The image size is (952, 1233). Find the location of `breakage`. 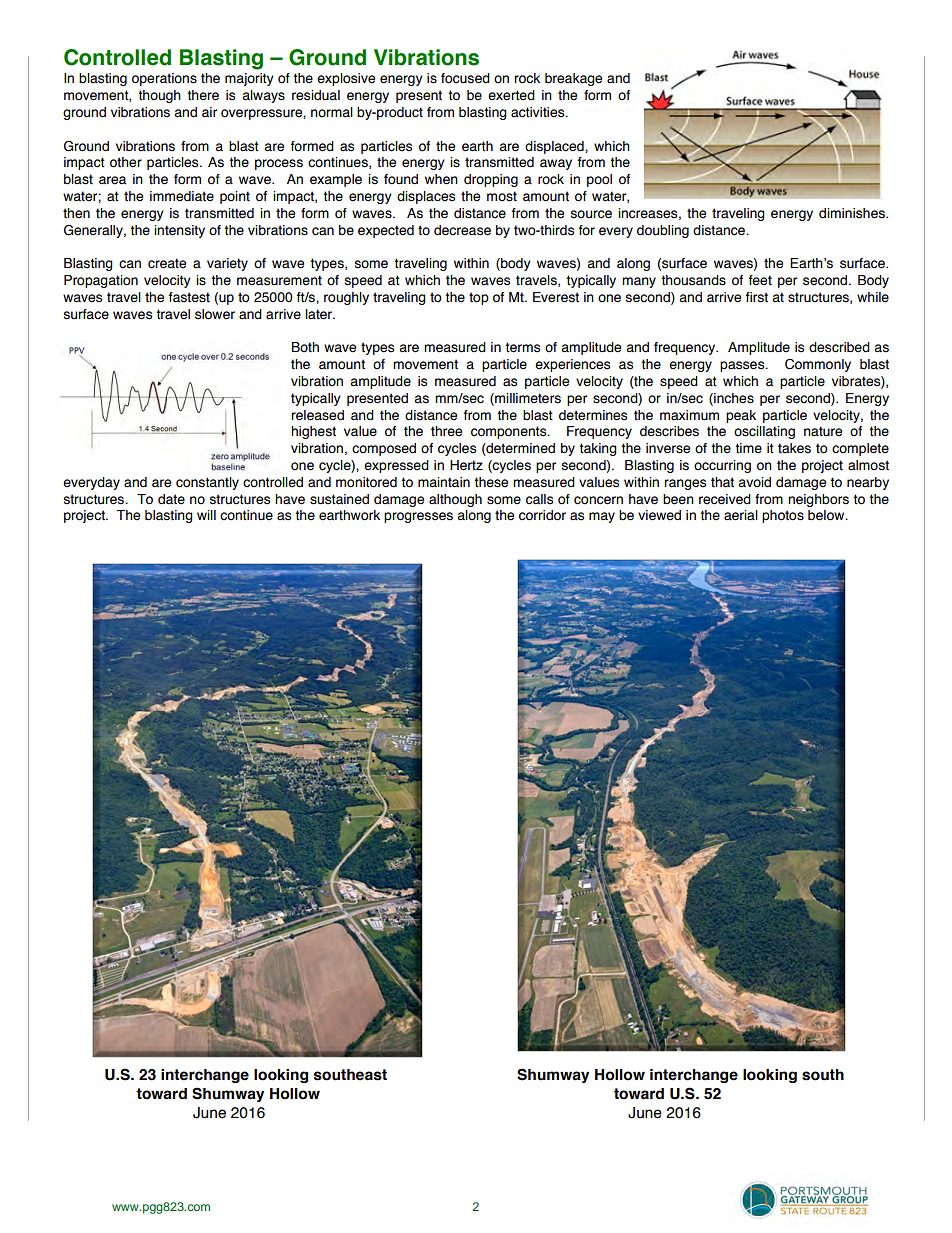

breakage is located at coordinates (573, 79).
